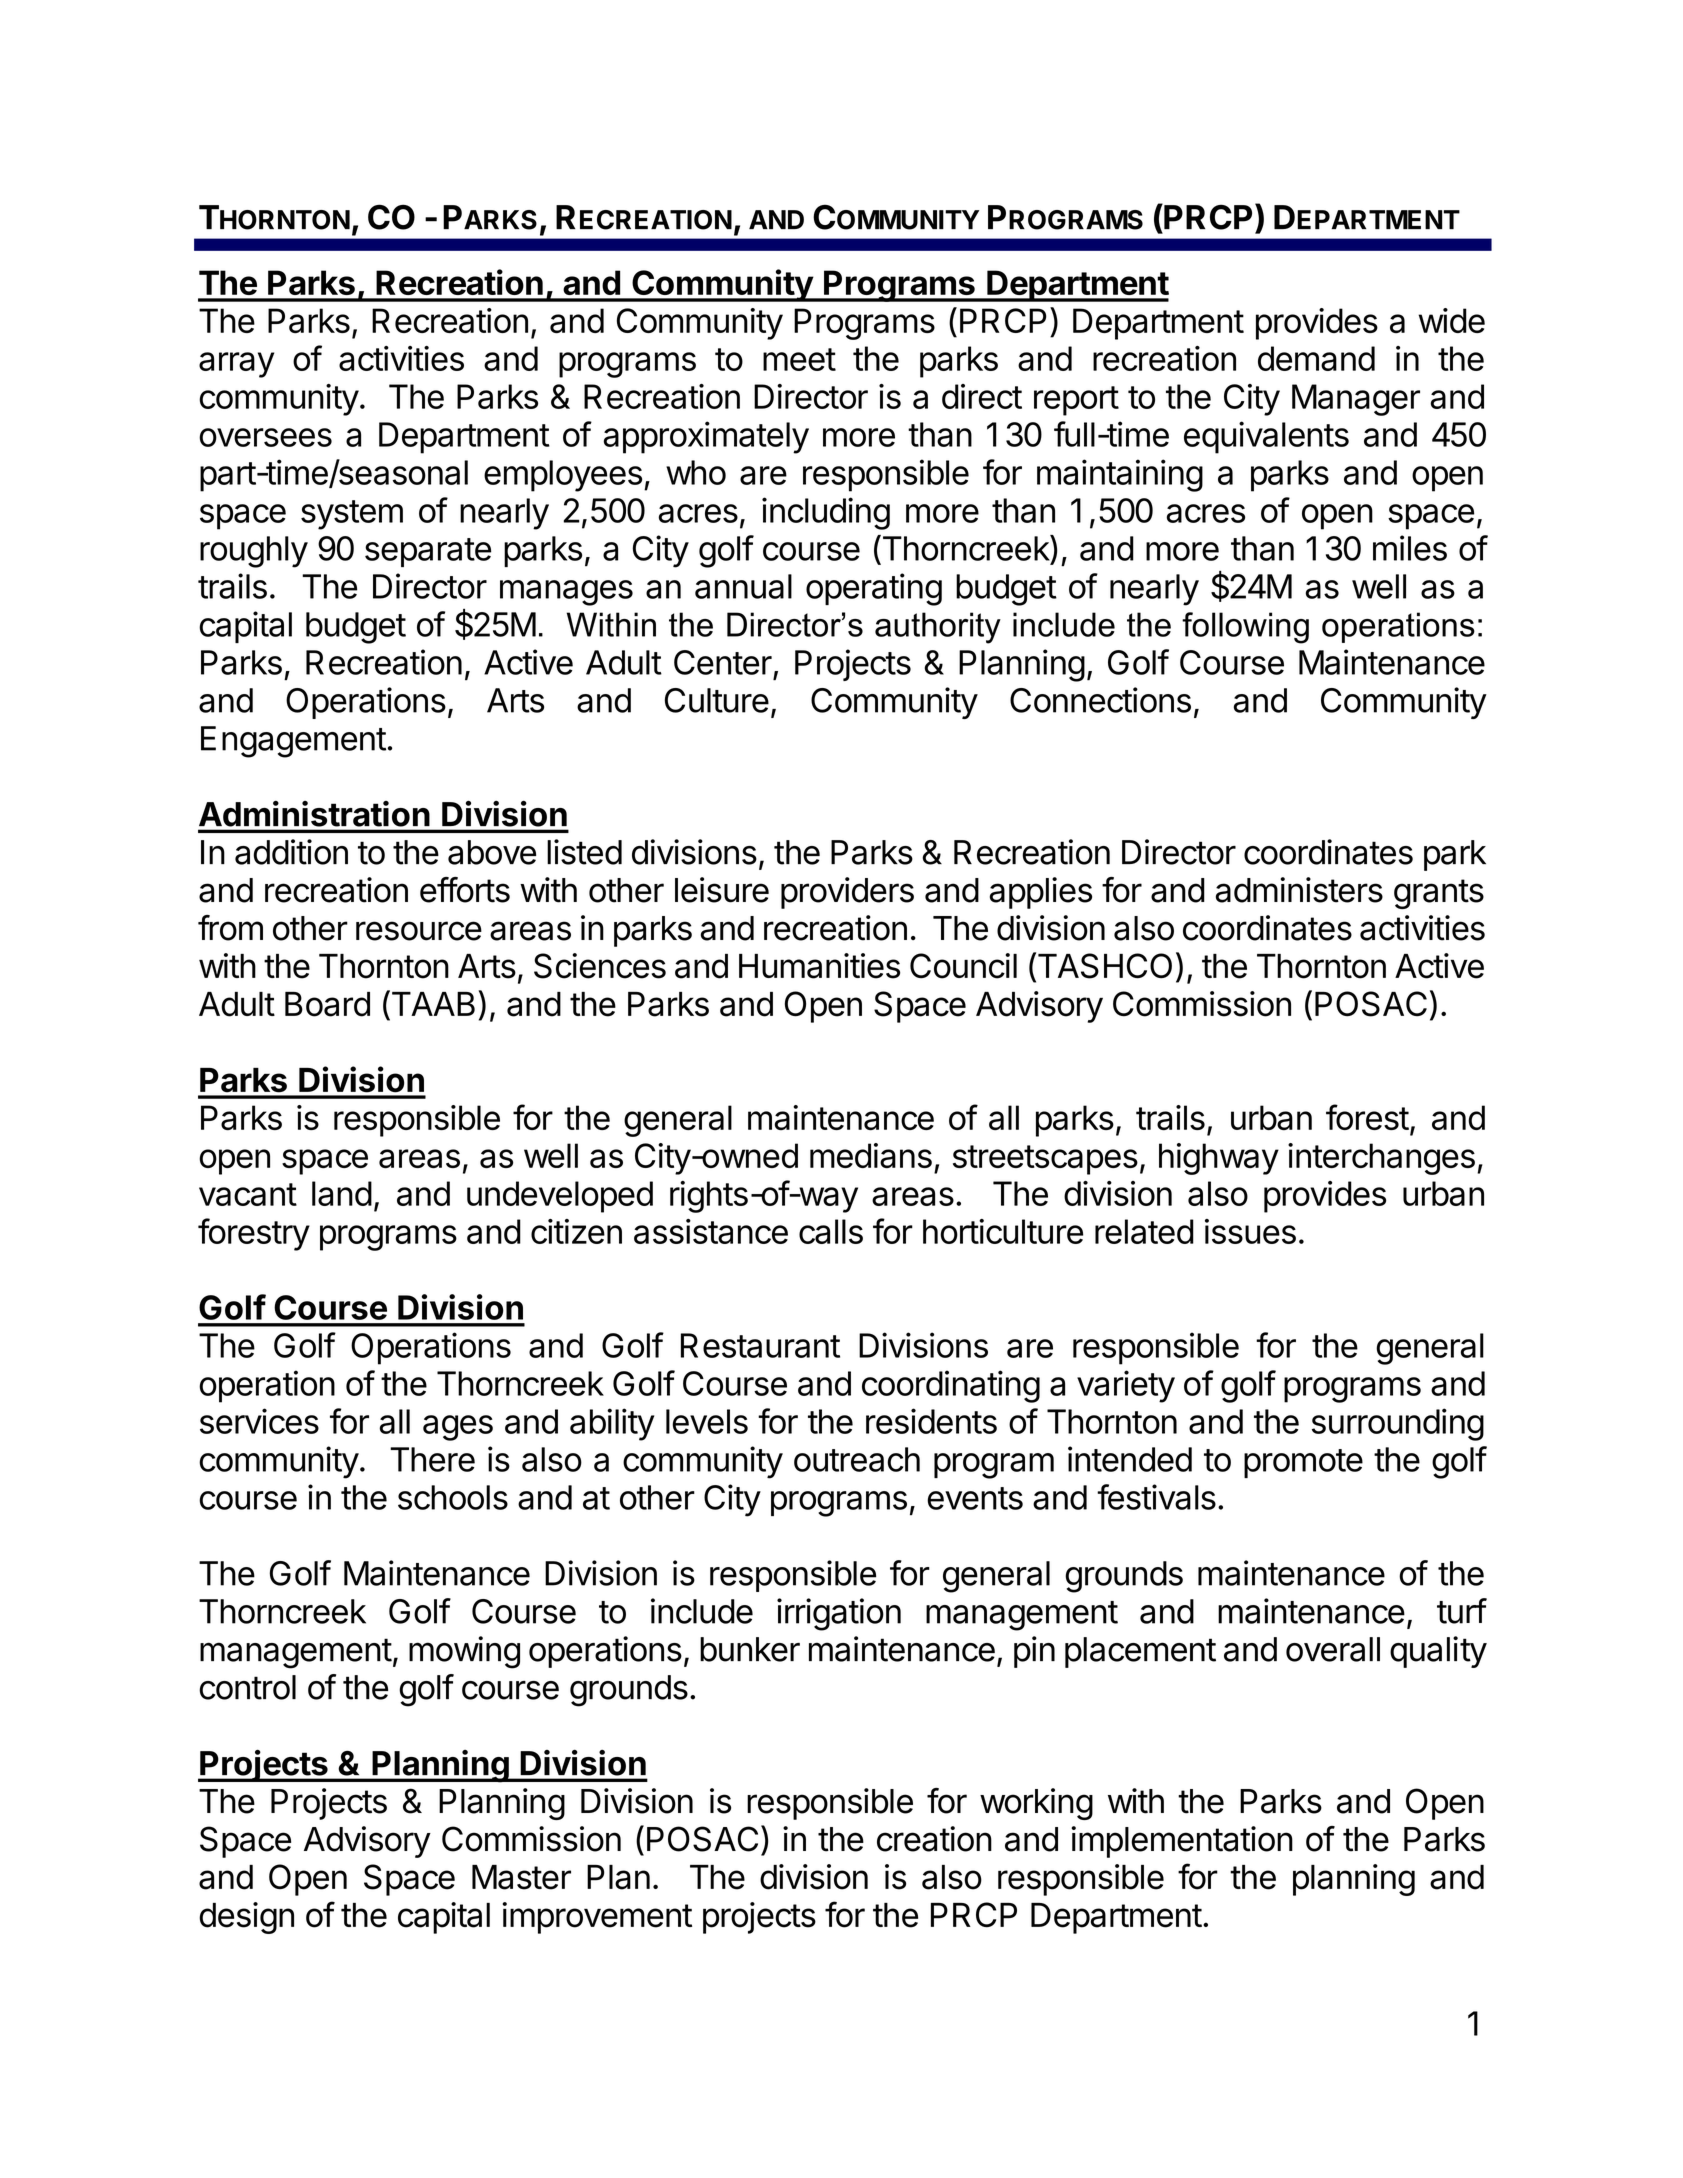  Describe the element at coordinates (1381, 1159) in the image. I see `interchanges` at that location.
